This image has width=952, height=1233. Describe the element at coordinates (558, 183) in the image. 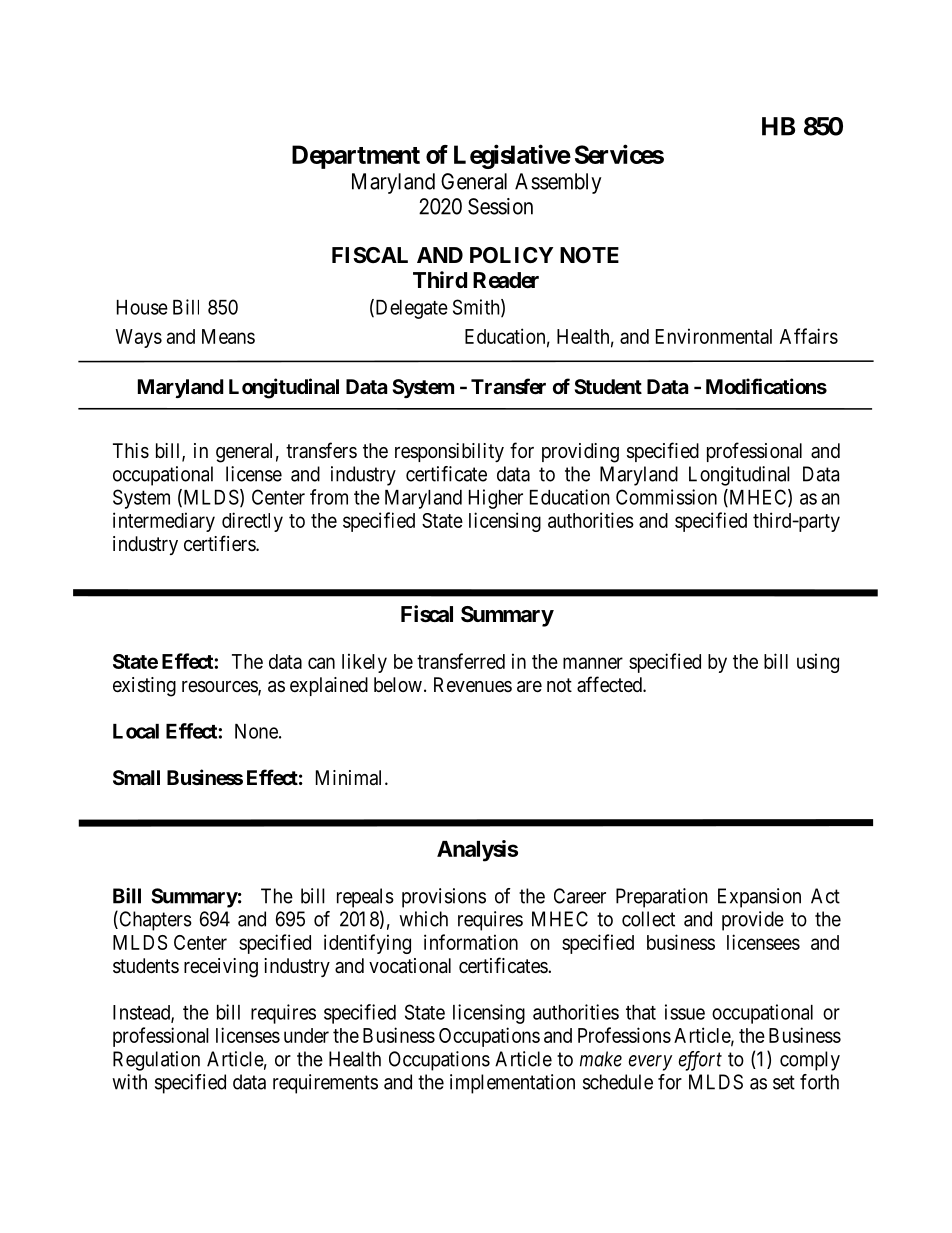

I see `Assembly` at that location.
